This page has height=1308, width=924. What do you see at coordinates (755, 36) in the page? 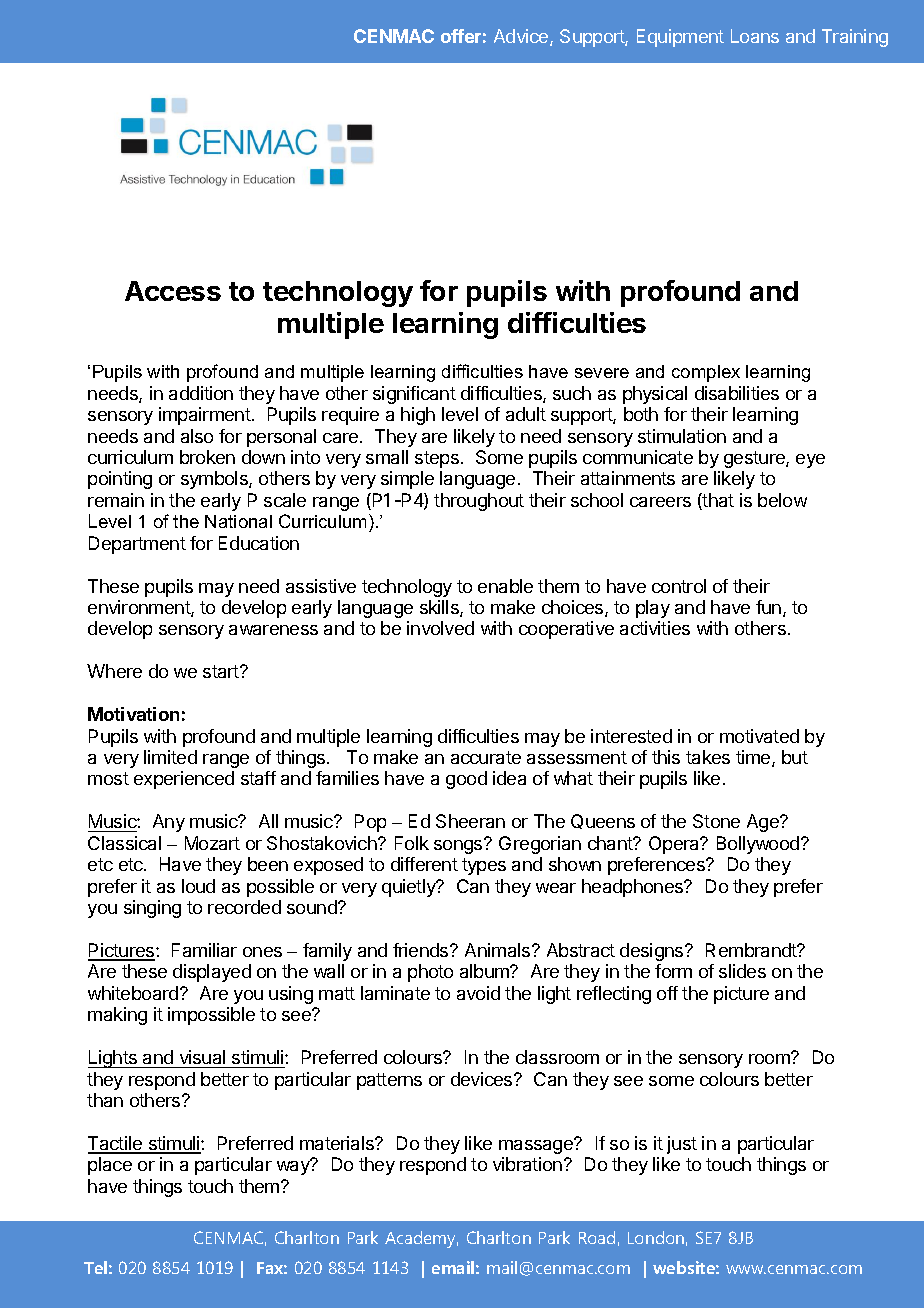
I see `Loans` at bounding box center [755, 36].
